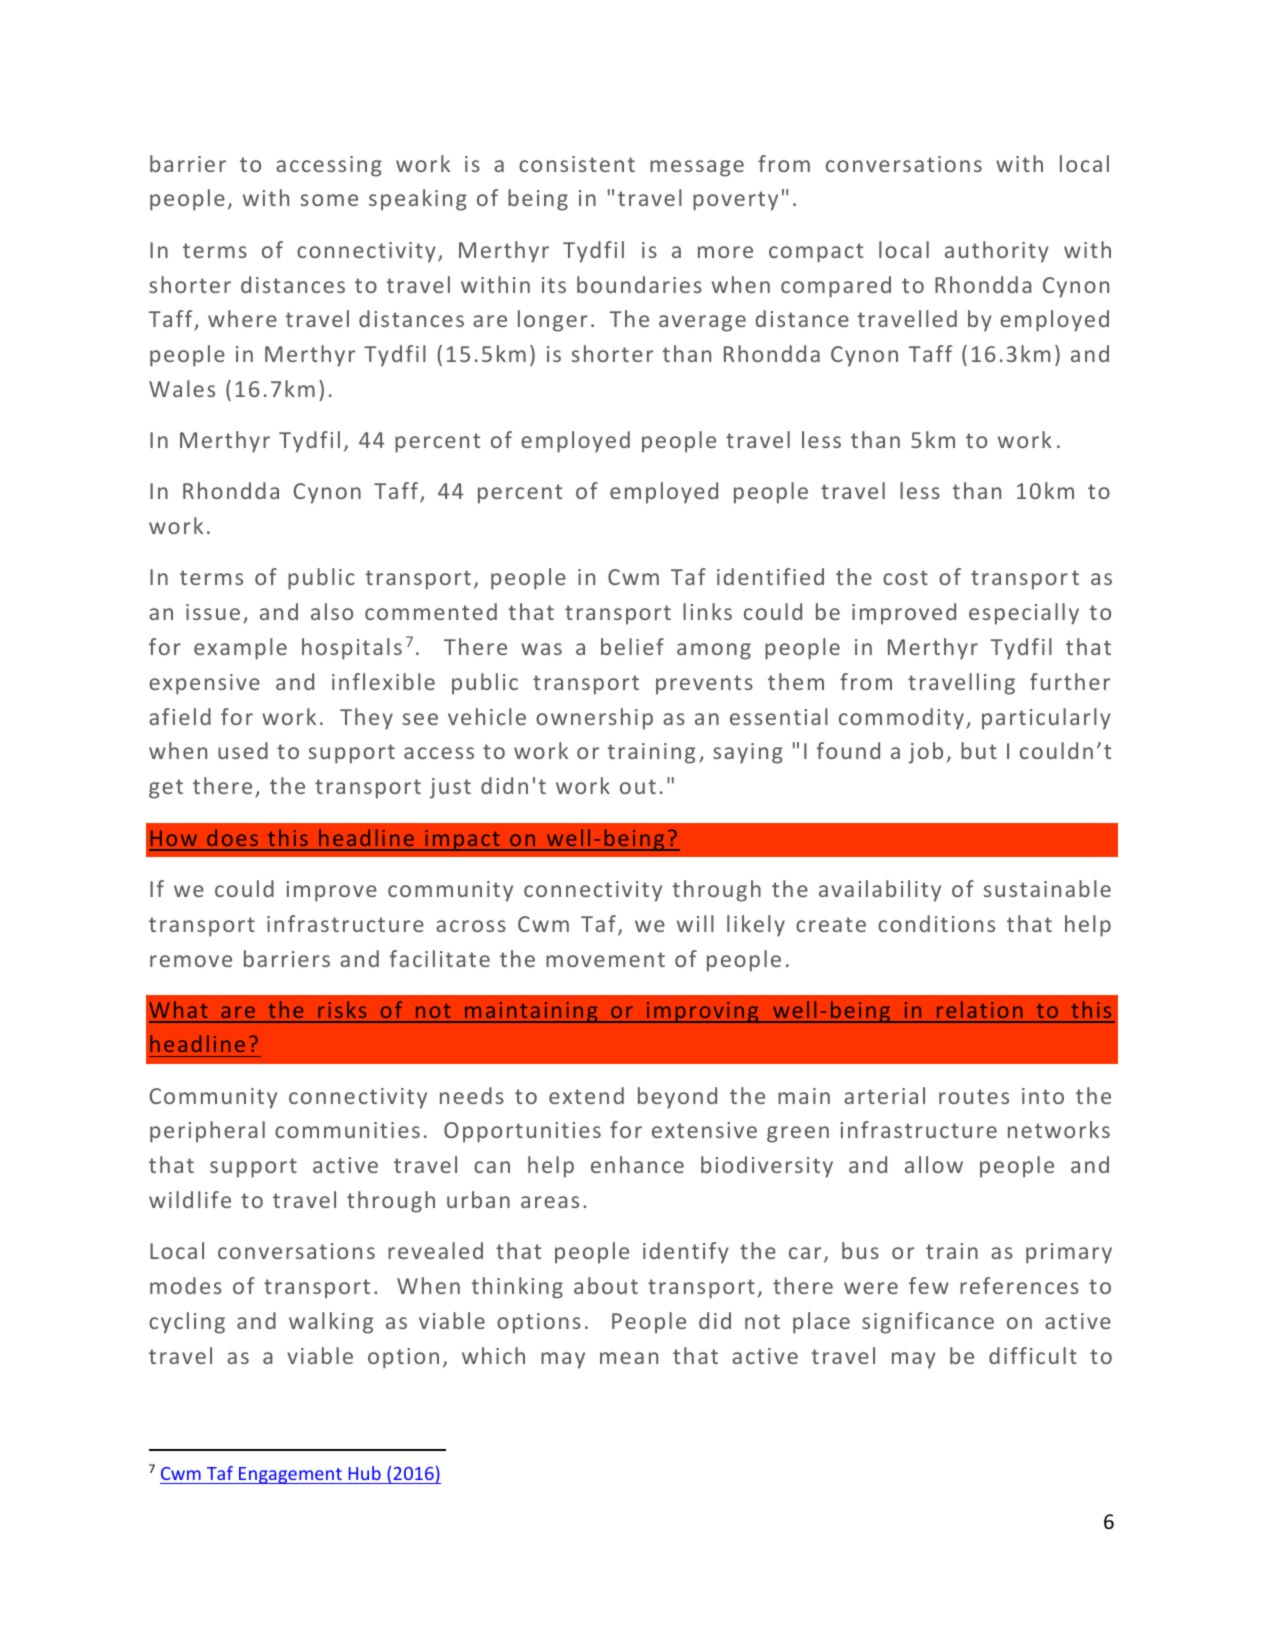 This document has width=1263, height=1635. Describe the element at coordinates (594, 719) in the document. I see `ownership` at that location.
